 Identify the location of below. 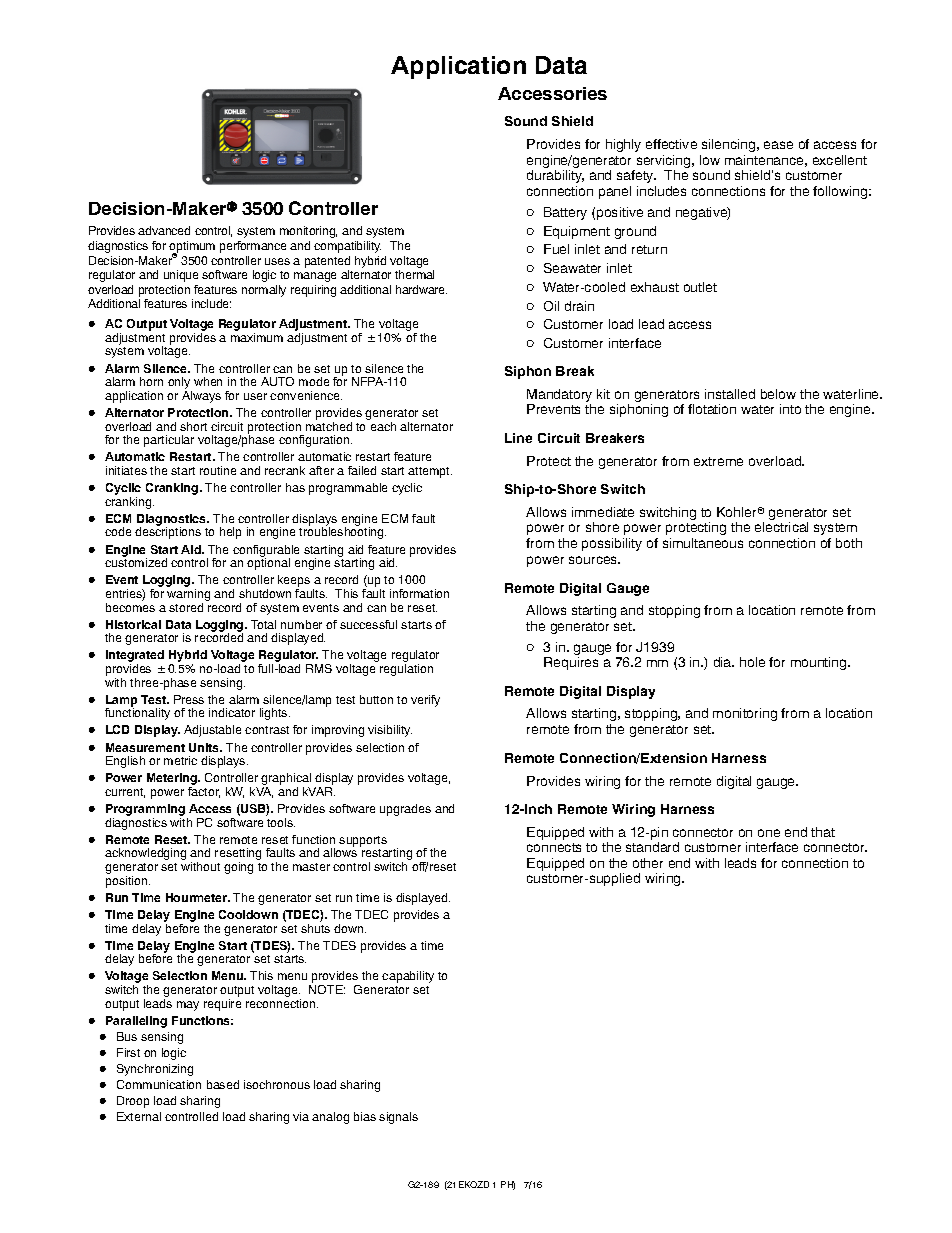
(778, 394).
